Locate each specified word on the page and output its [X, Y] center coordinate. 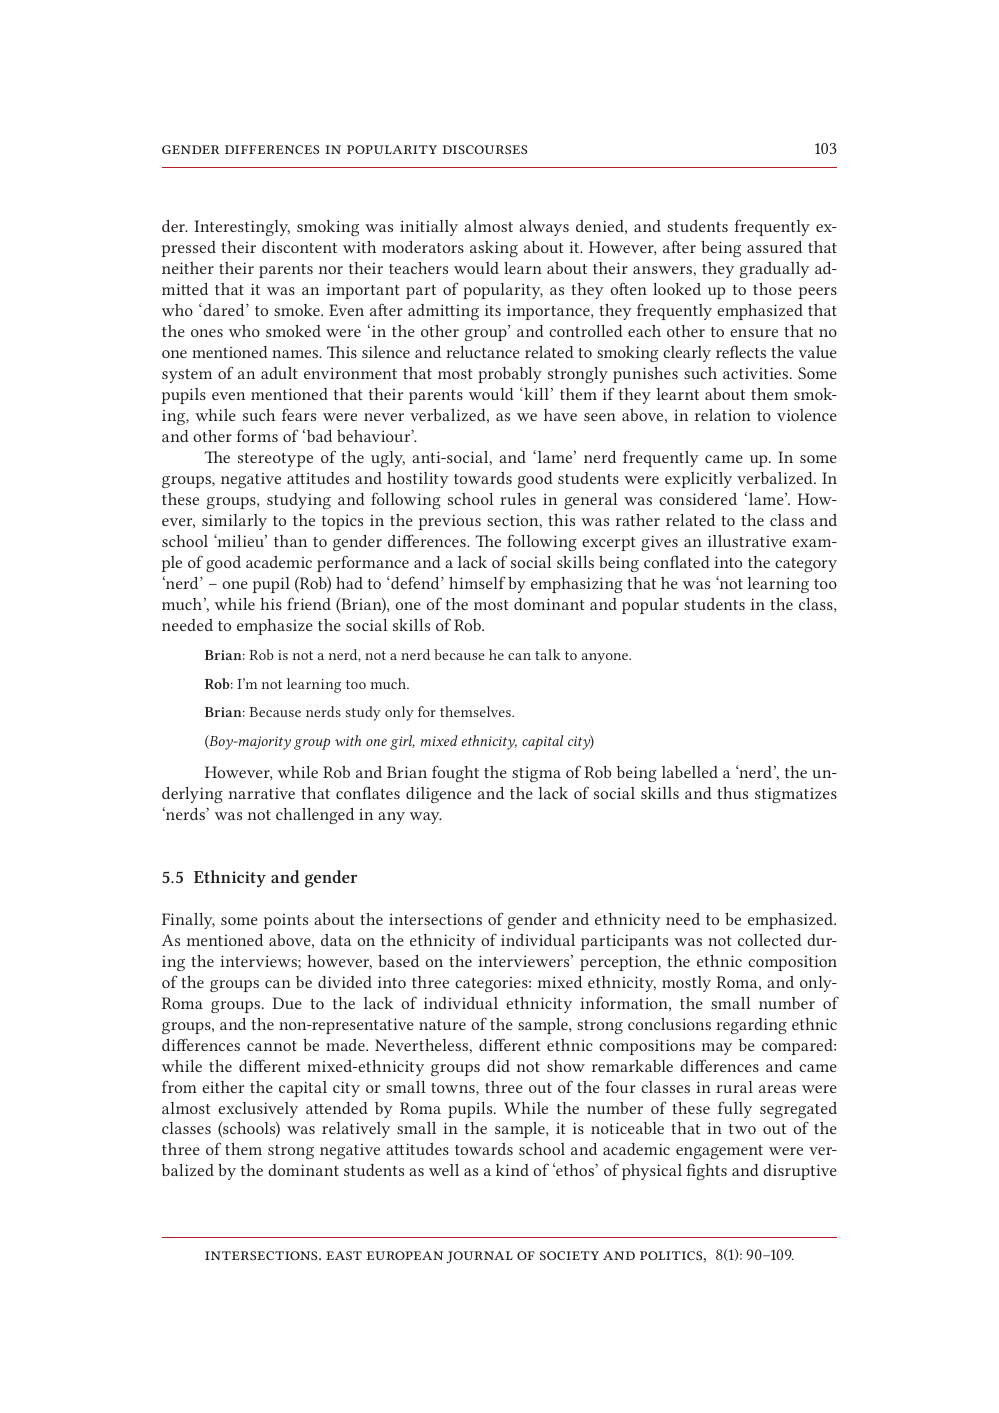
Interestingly [242, 228]
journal [479, 1257]
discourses [485, 149]
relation [723, 415]
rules [518, 499]
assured [774, 247]
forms [257, 435]
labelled [690, 772]
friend [309, 603]
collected [770, 940]
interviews [259, 961]
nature [442, 1025]
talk [548, 654]
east [344, 1255]
